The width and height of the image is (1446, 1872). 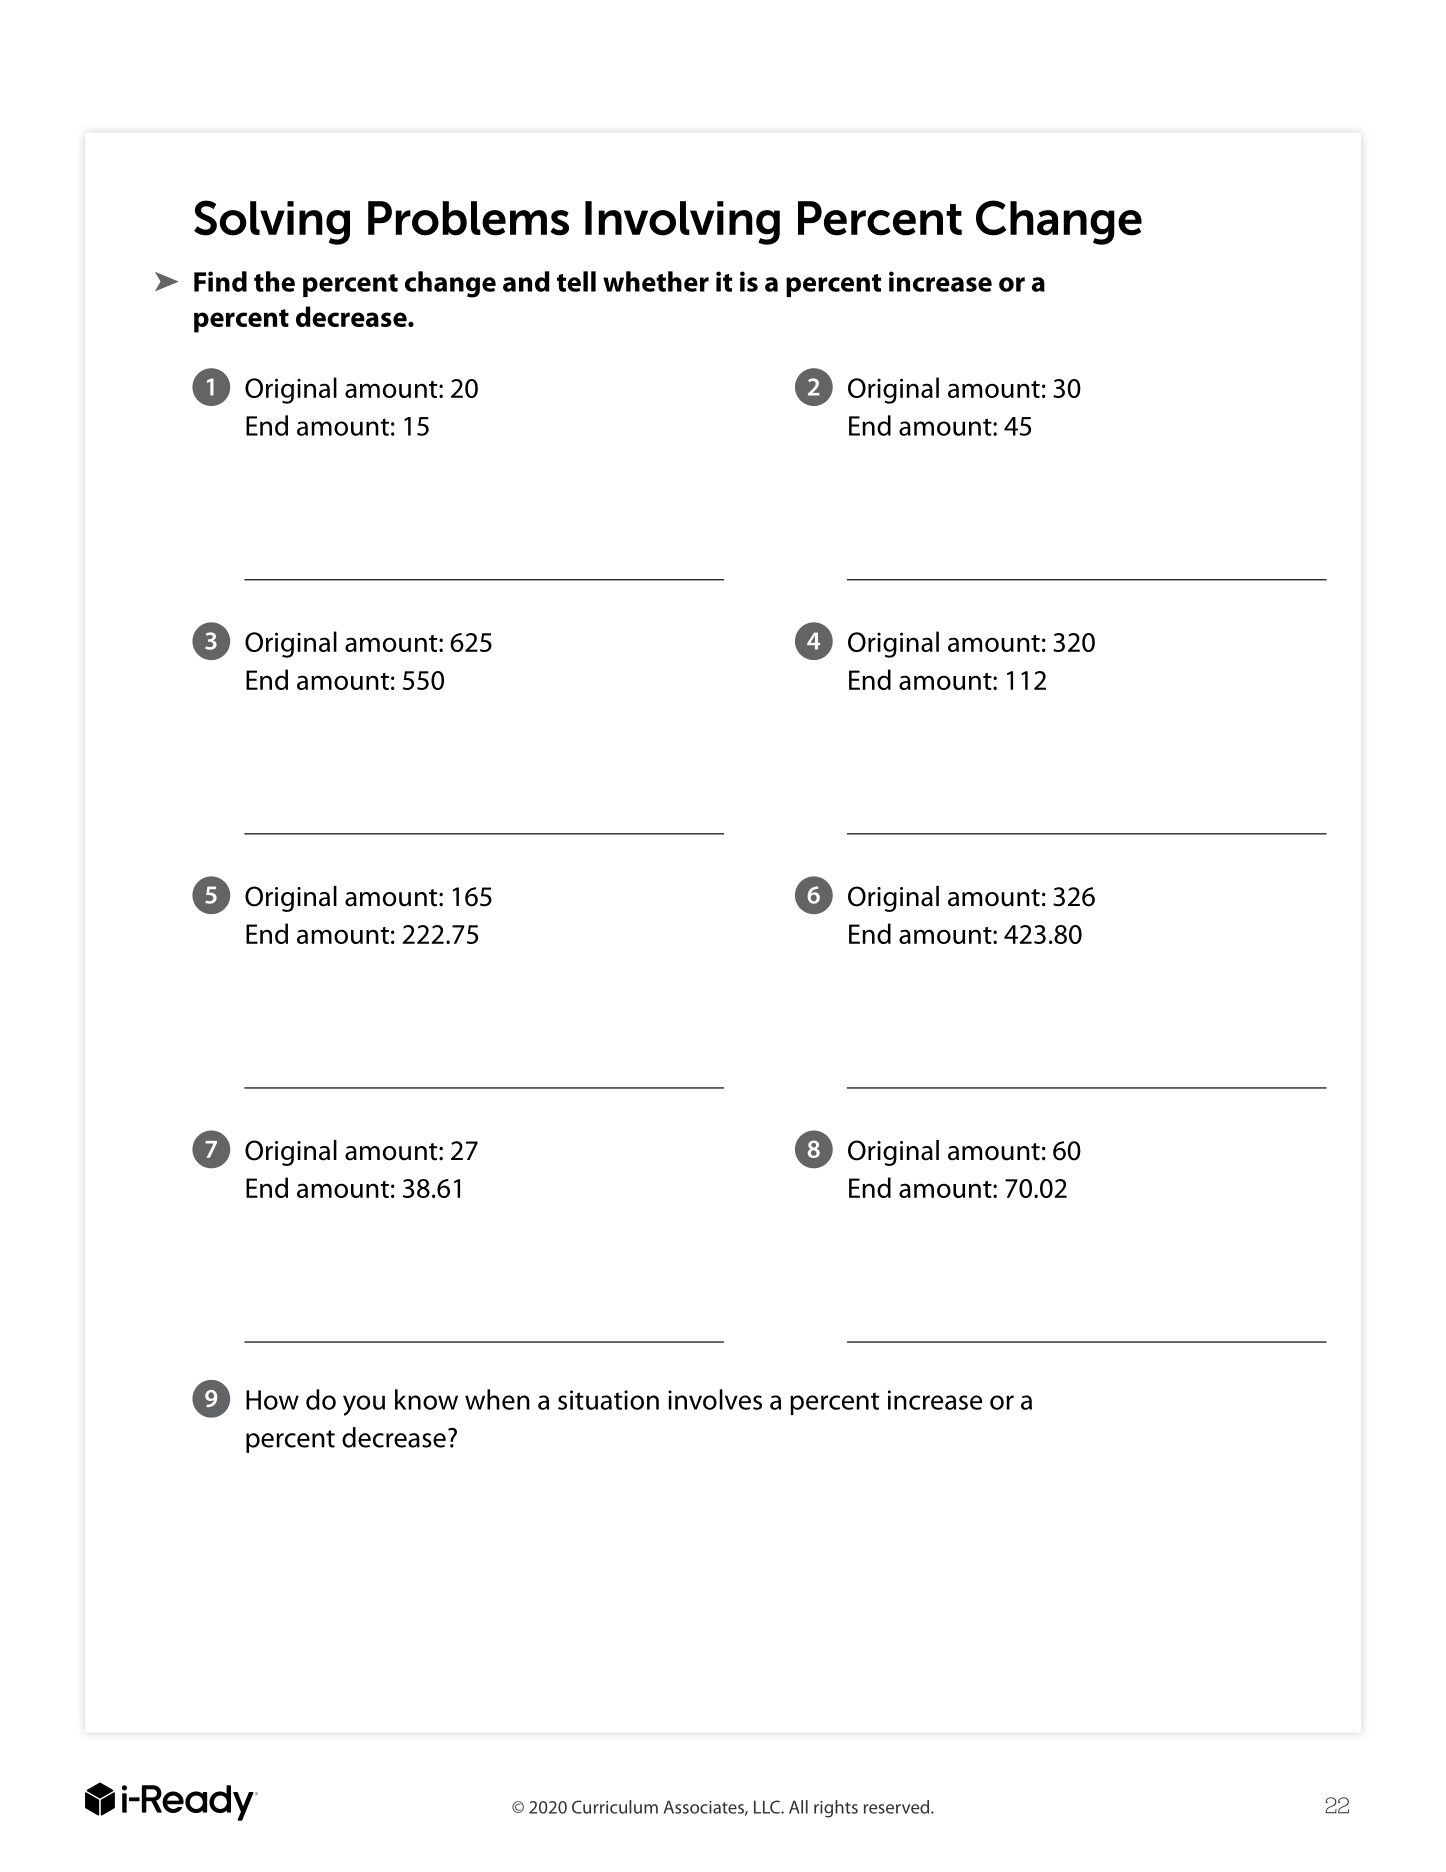 What do you see at coordinates (272, 222) in the image?
I see `Solving` at bounding box center [272, 222].
